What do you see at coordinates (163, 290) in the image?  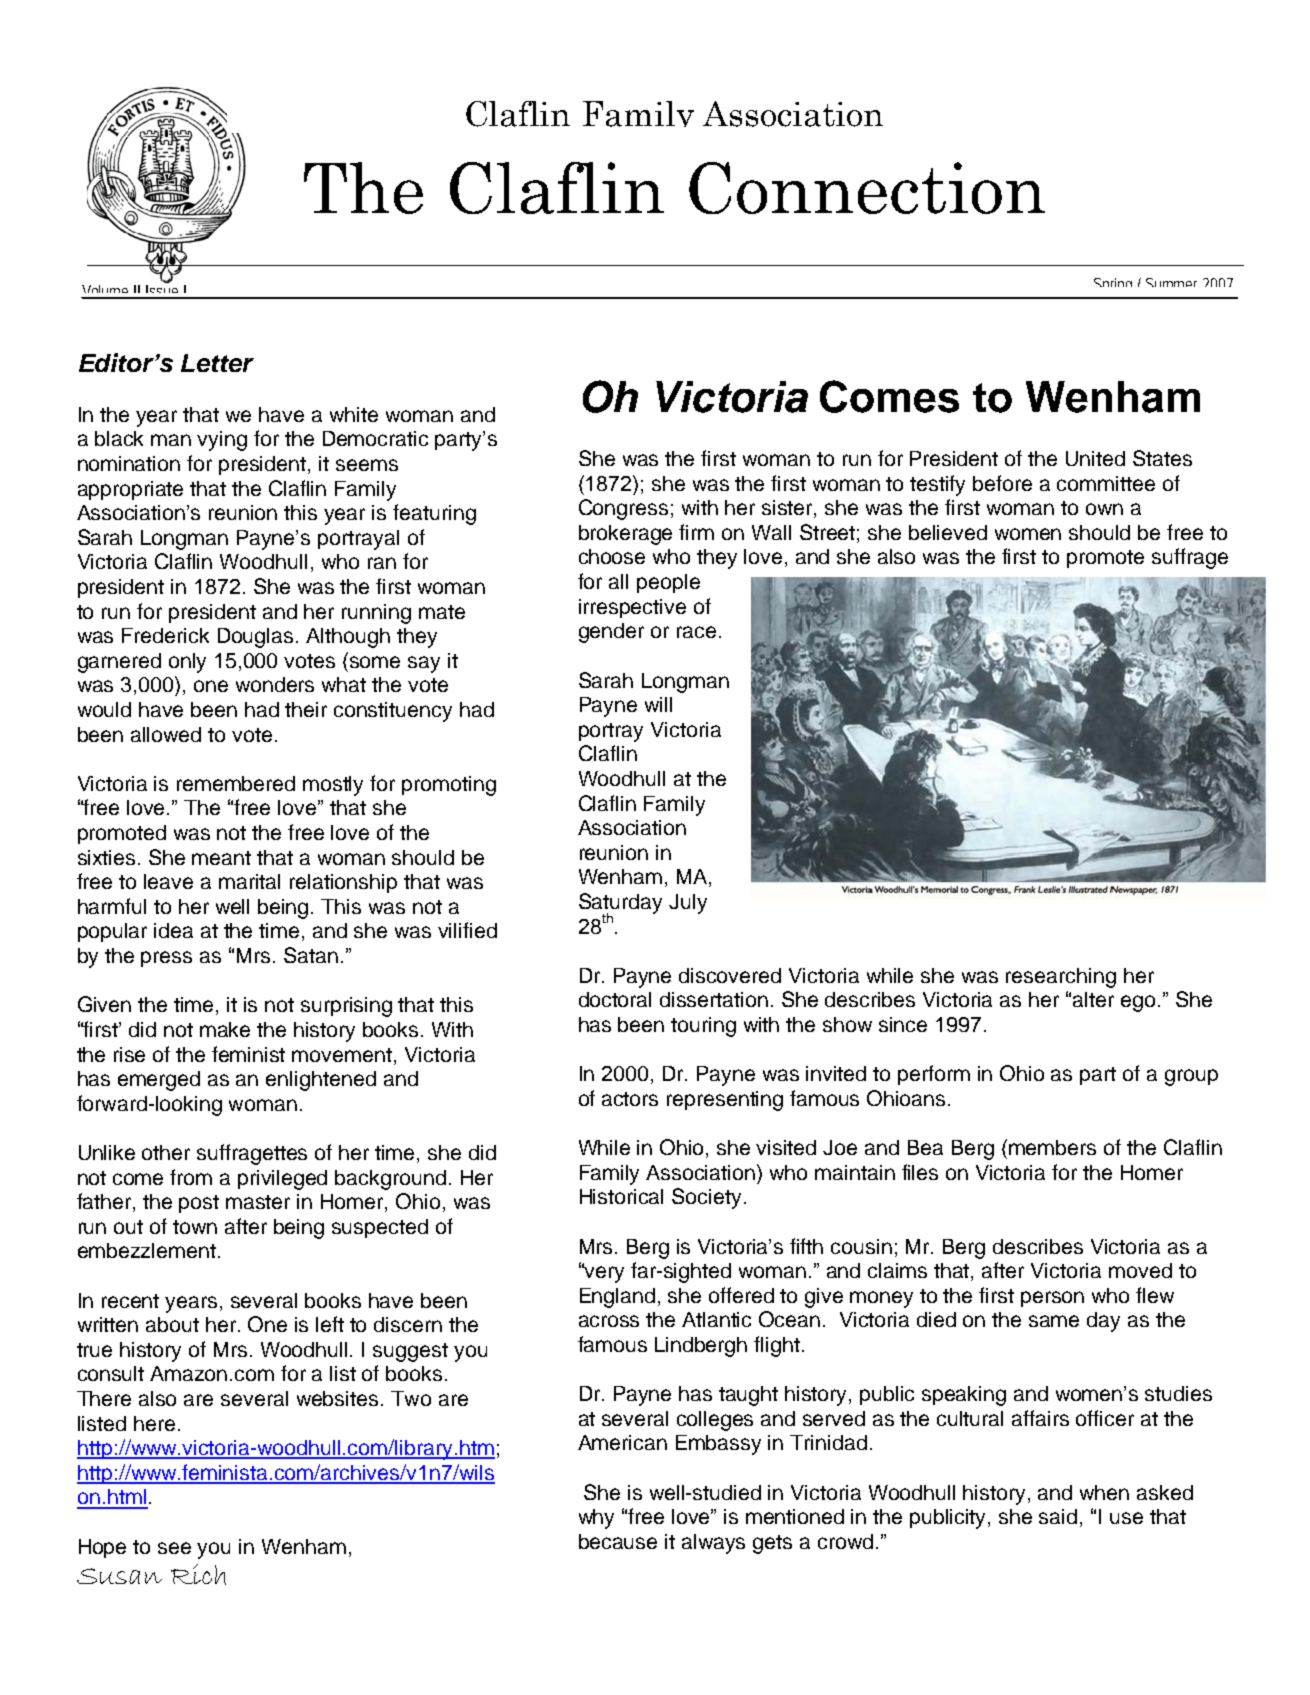 I see `Issue` at bounding box center [163, 290].
